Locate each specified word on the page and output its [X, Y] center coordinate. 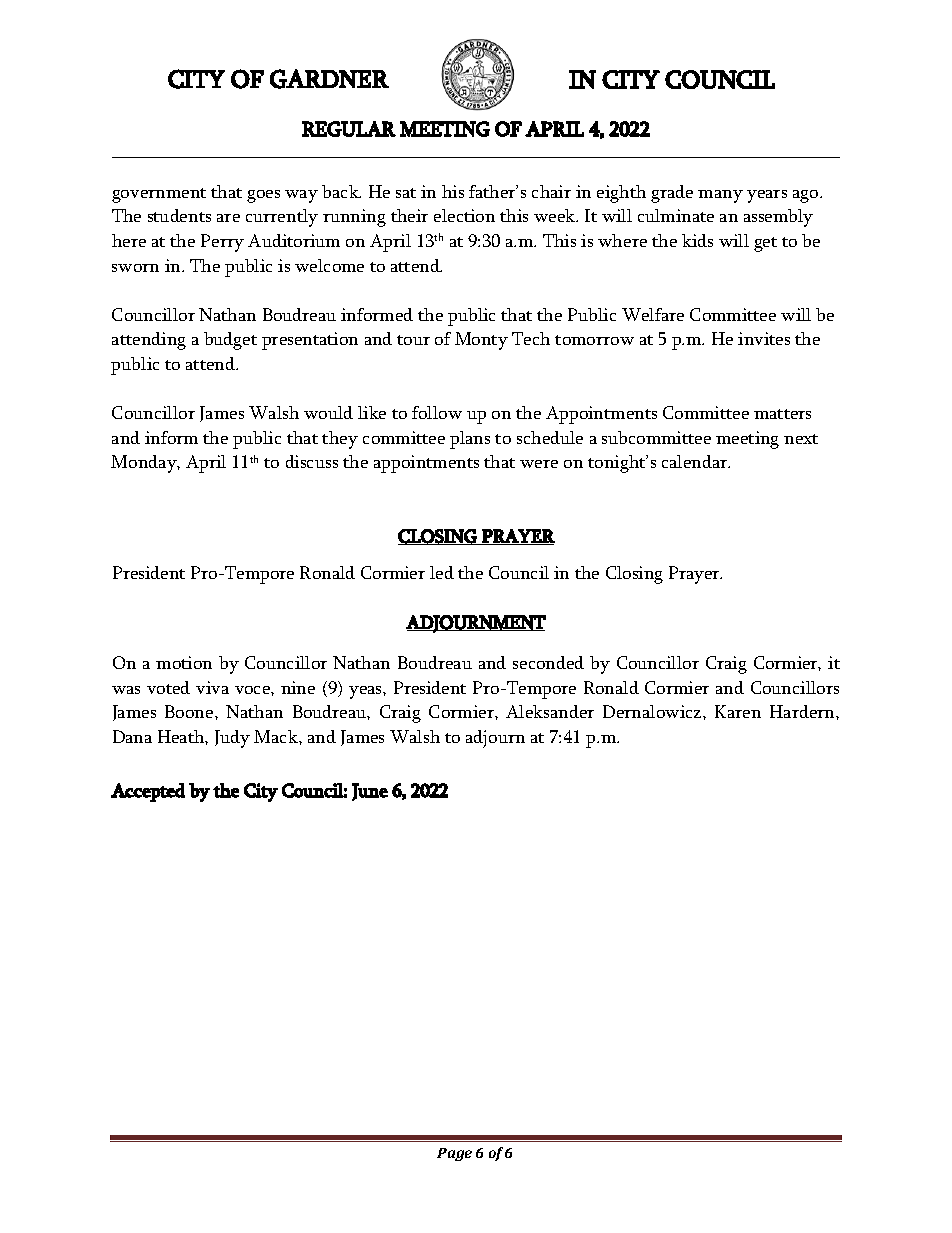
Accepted [148, 792]
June [370, 792]
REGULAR [349, 129]
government [159, 195]
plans [470, 440]
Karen [738, 711]
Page [454, 1154]
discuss [312, 461]
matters [782, 414]
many [720, 196]
